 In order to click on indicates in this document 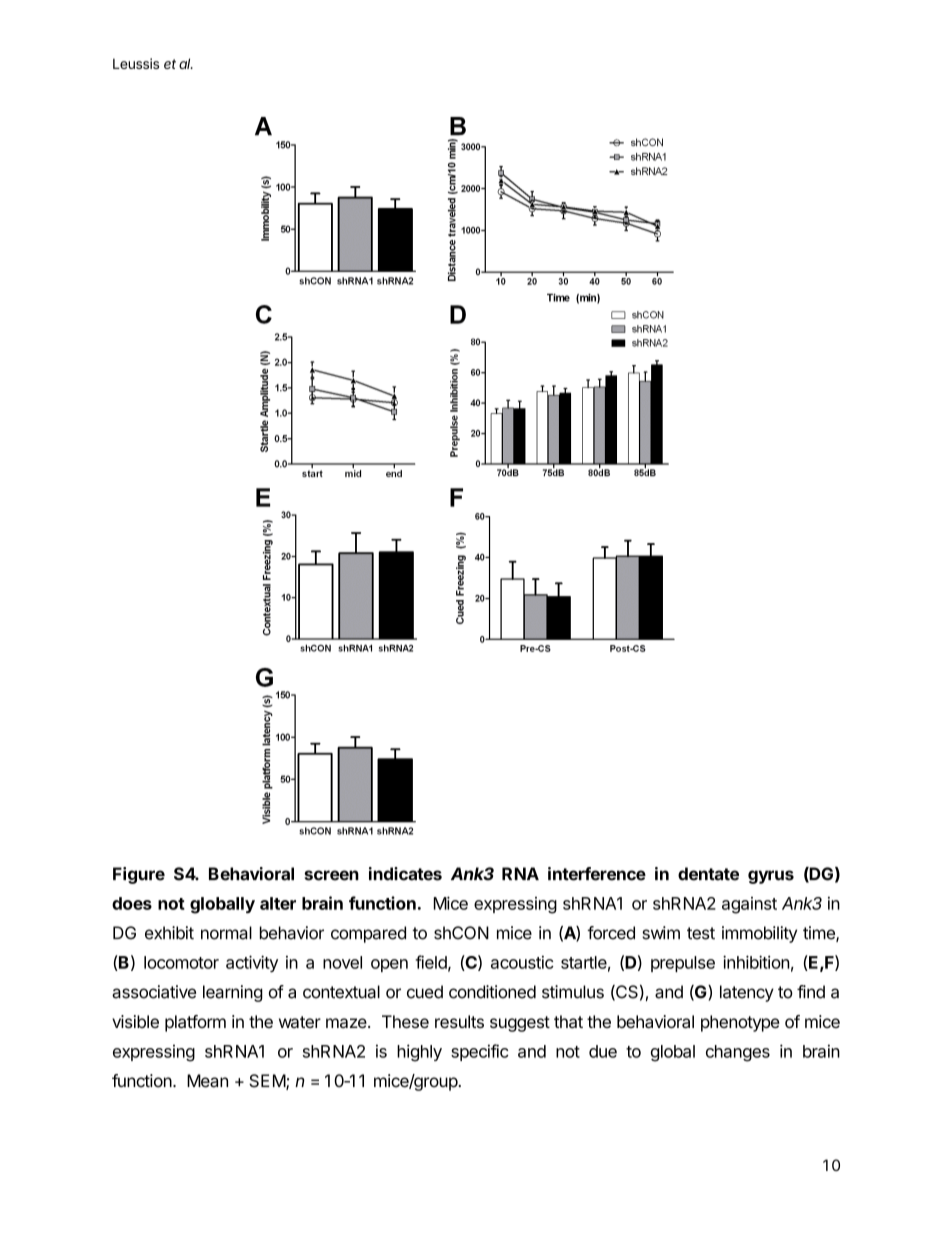, I will do `click(405, 874)`.
